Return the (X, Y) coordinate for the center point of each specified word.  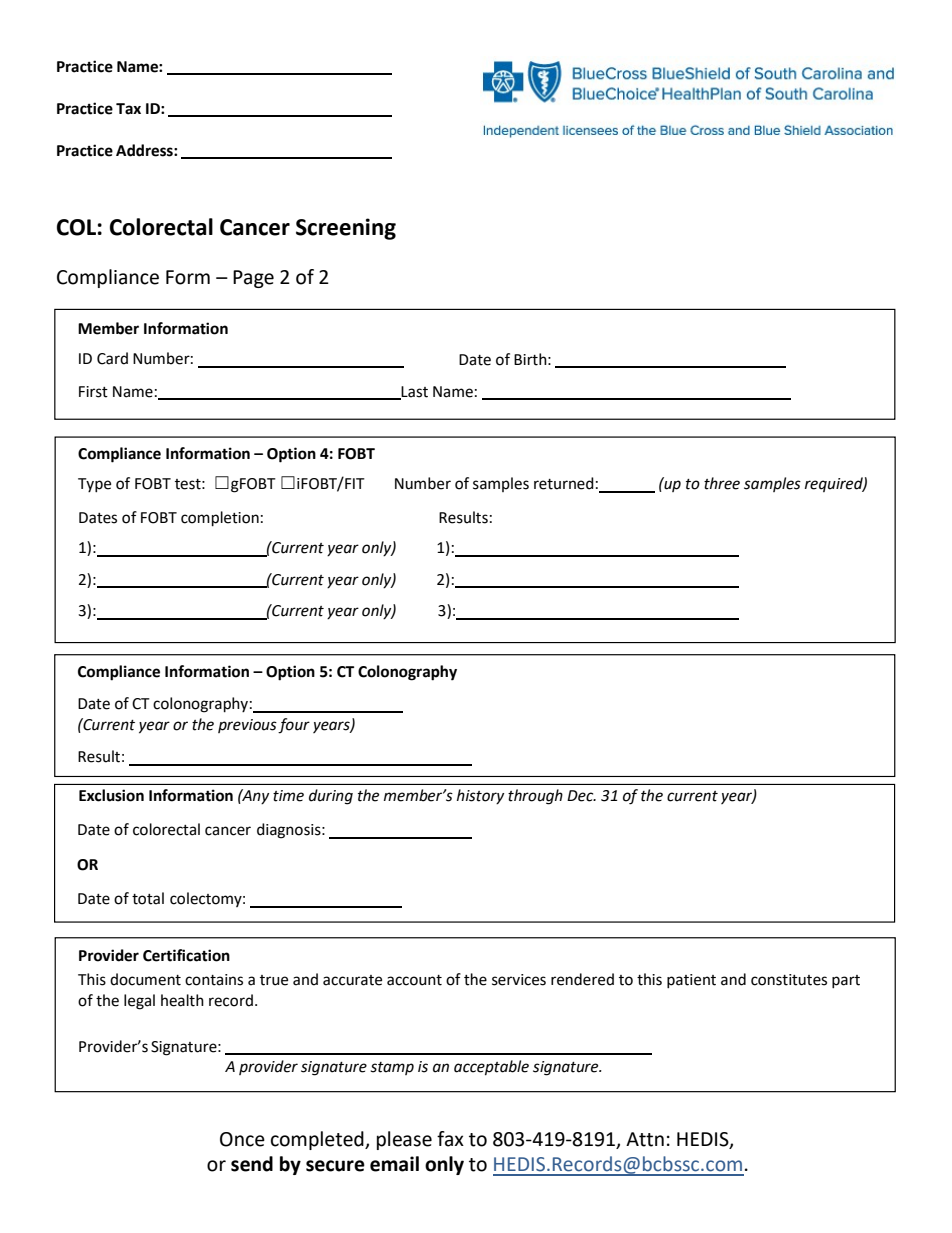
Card (112, 358)
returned (564, 483)
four (294, 726)
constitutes (789, 980)
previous (247, 726)
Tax (128, 109)
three (722, 483)
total (148, 898)
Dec (581, 796)
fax (450, 1139)
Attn (645, 1139)
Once (242, 1139)
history (480, 796)
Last (414, 392)
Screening (346, 229)
